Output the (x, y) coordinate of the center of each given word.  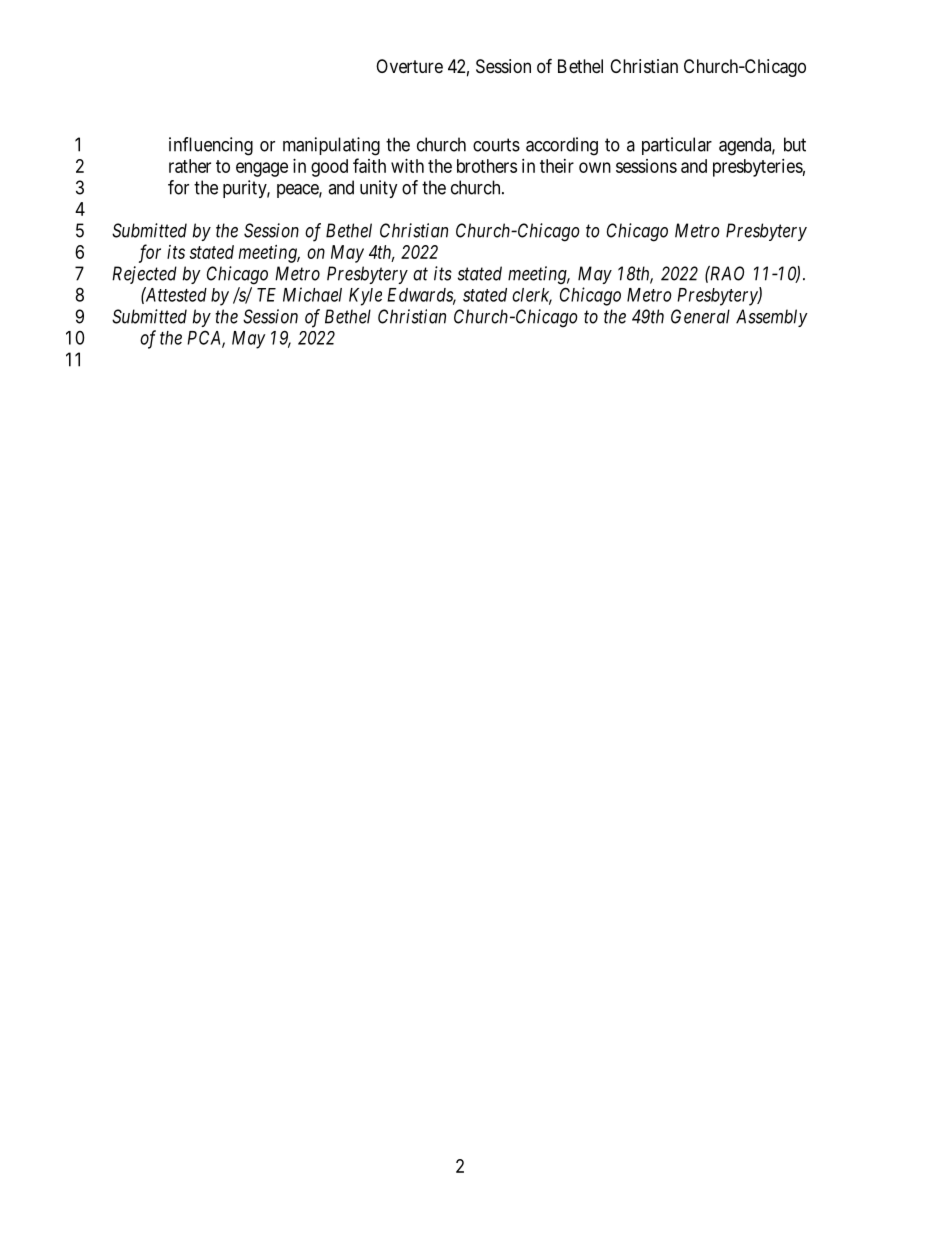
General (700, 316)
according (562, 146)
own (595, 167)
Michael (312, 294)
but (795, 144)
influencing (211, 146)
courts (496, 145)
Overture (409, 66)
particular (677, 146)
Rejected (144, 275)
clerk (532, 296)
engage (262, 169)
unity (379, 189)
